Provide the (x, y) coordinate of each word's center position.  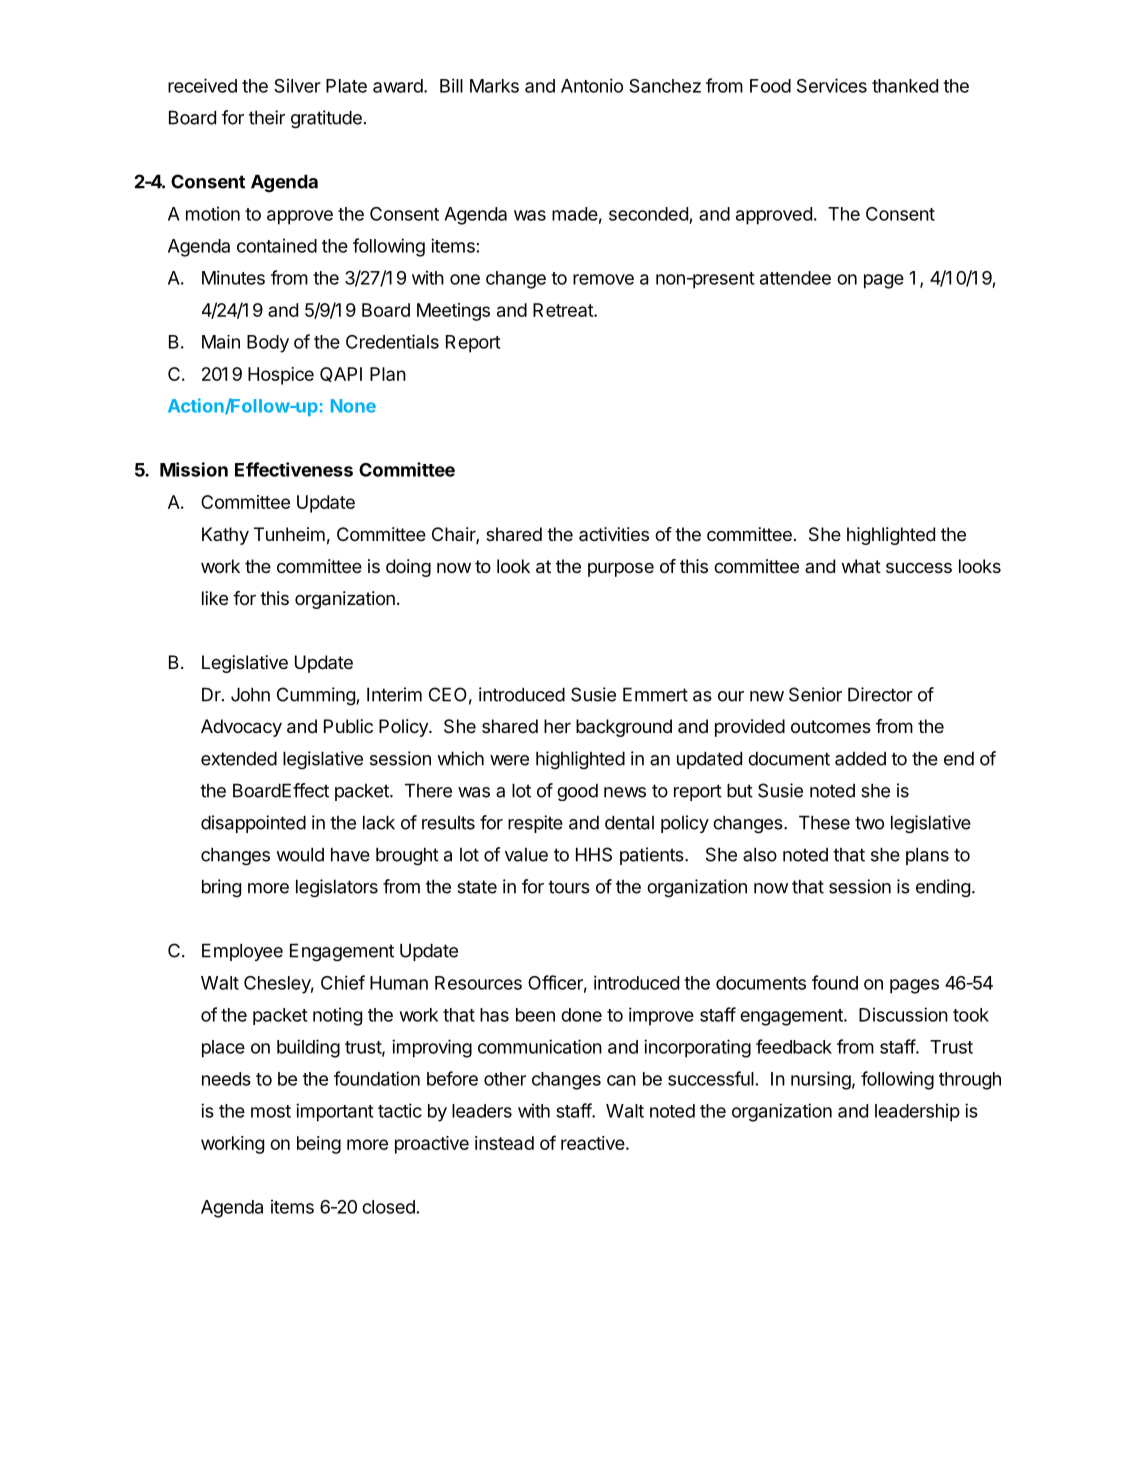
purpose (621, 570)
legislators (337, 888)
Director (880, 694)
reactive (594, 1143)
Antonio (592, 85)
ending (943, 888)
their (267, 117)
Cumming (316, 696)
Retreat (564, 310)
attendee (795, 278)
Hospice (281, 376)
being (319, 1145)
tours (569, 887)
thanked (905, 86)
